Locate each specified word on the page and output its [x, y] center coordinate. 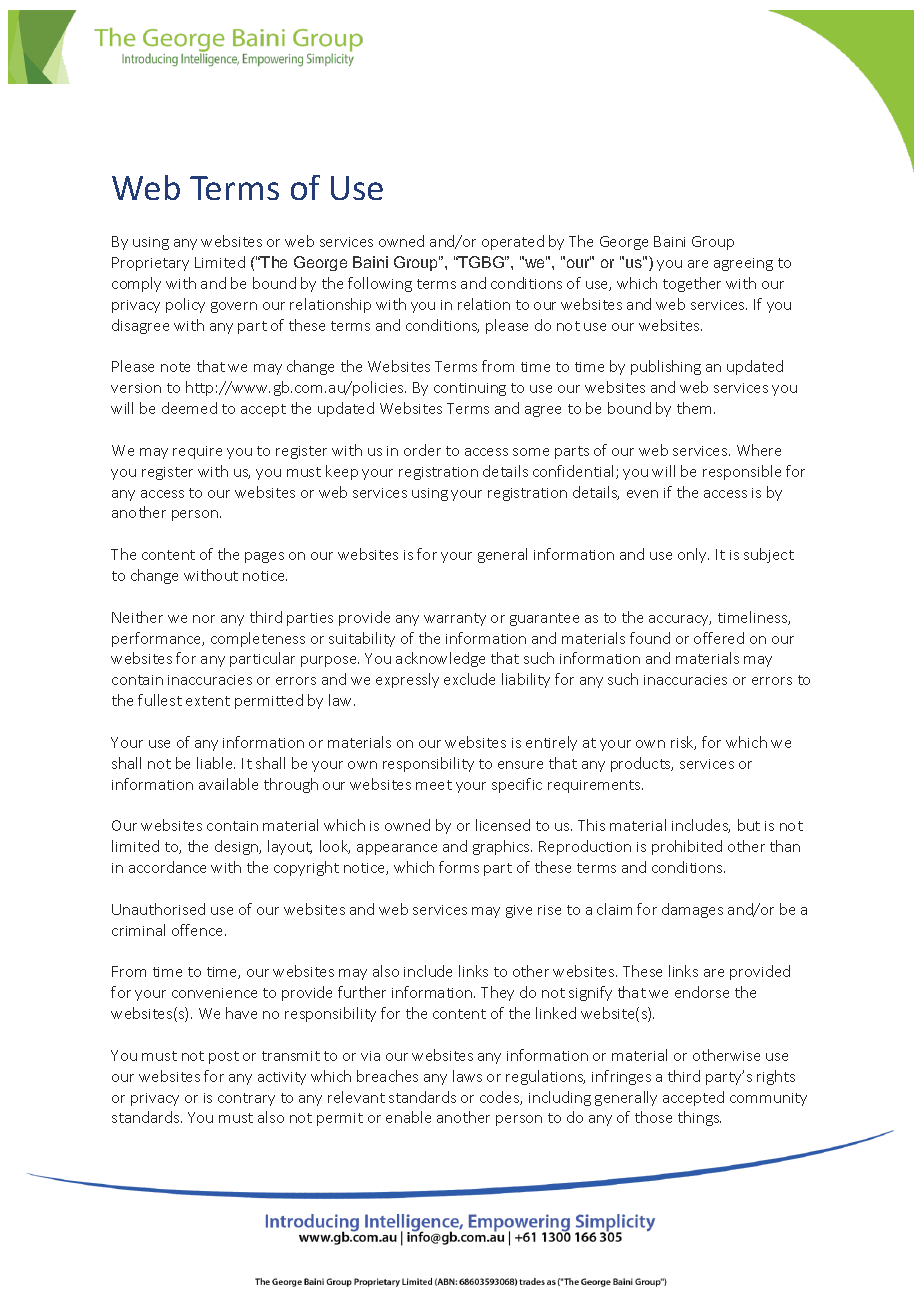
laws [467, 1076]
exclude [469, 679]
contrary [246, 1099]
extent [208, 701]
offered [719, 638]
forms [459, 867]
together [692, 284]
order [422, 450]
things [699, 1118]
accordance [167, 867]
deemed [189, 408]
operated [513, 242]
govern [234, 307]
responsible [742, 472]
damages [692, 910]
